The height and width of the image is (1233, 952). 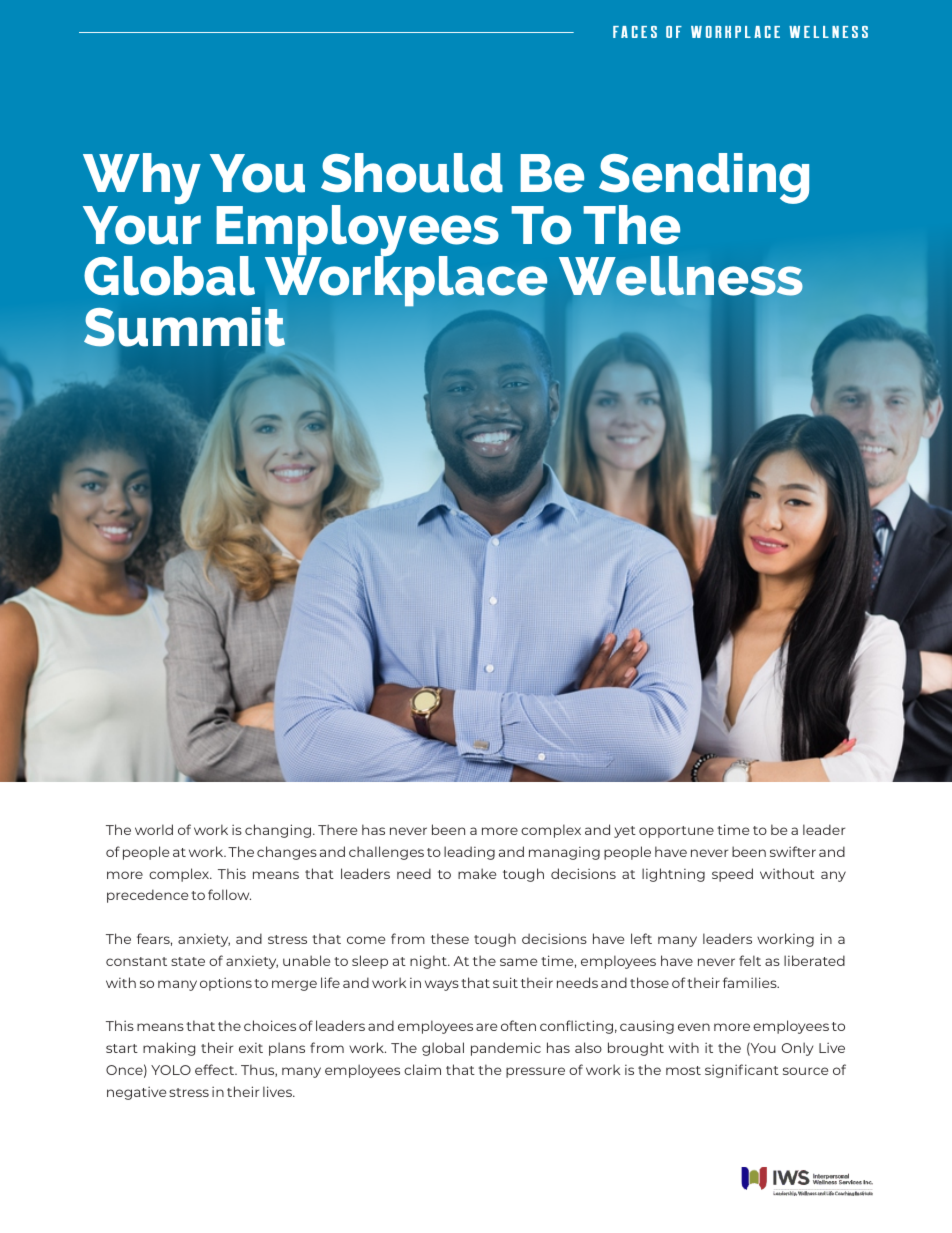 What do you see at coordinates (506, 1049) in the image?
I see `pandemic` at bounding box center [506, 1049].
